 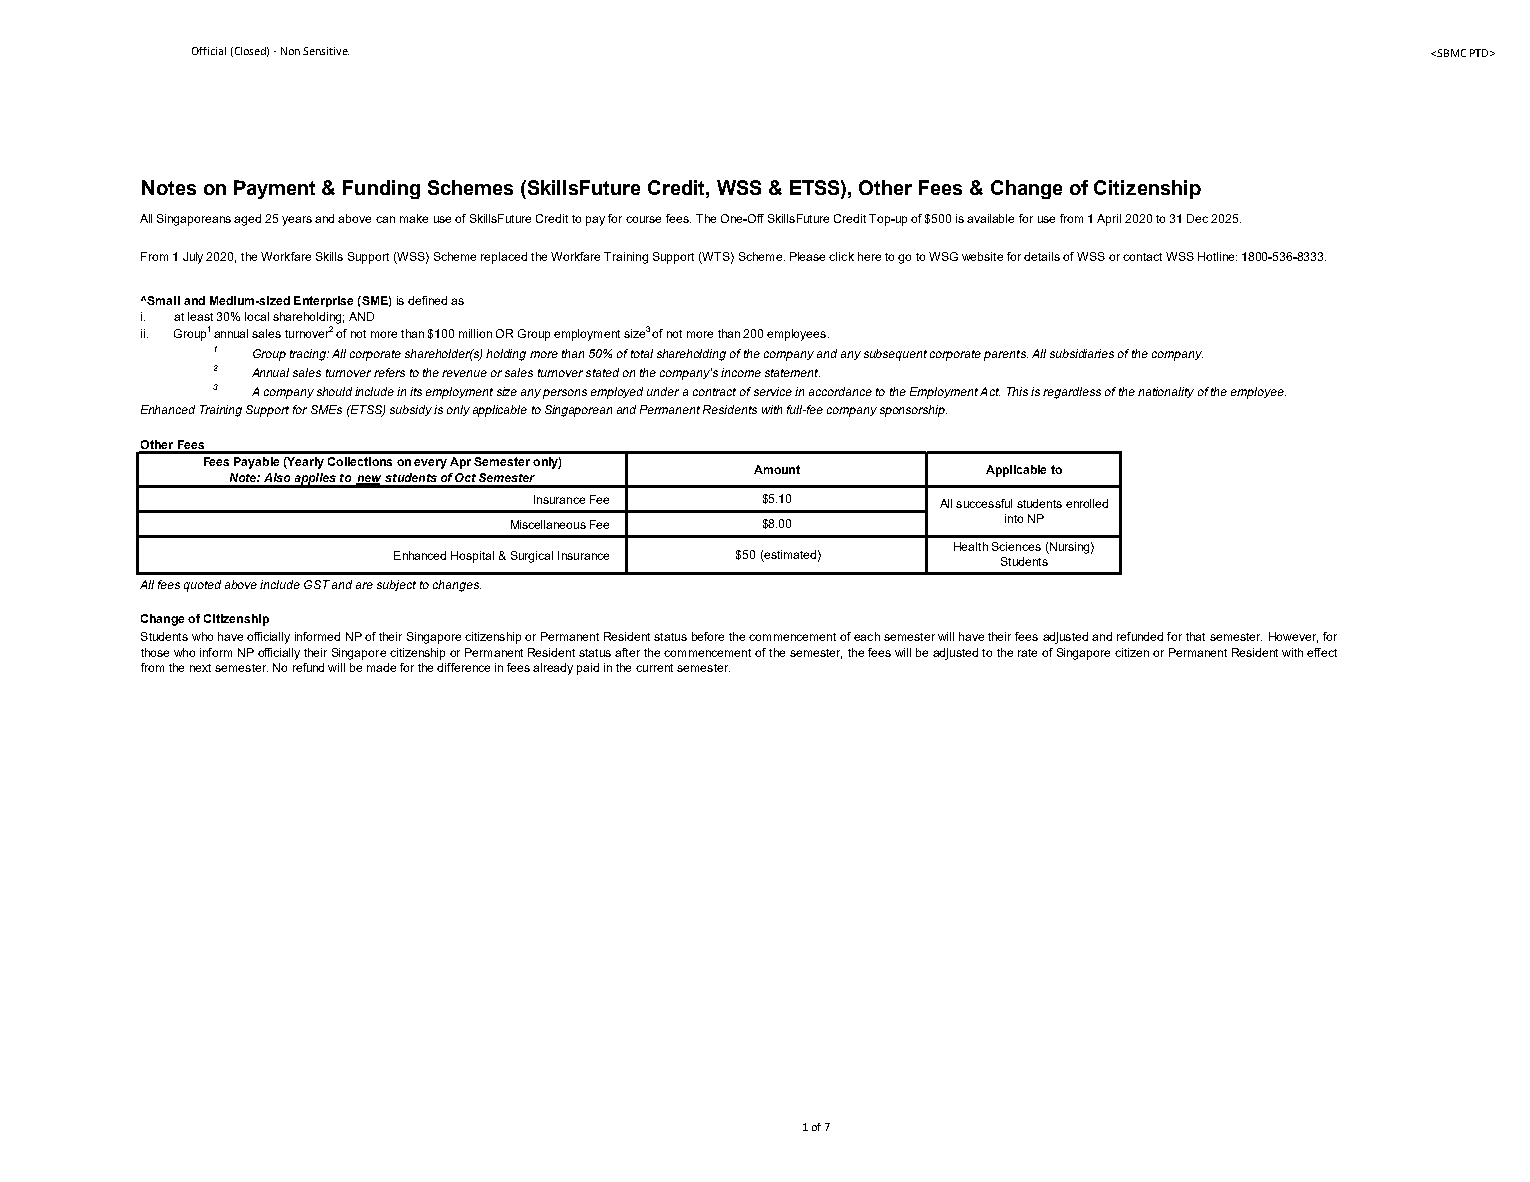 I want to click on Amount, so click(x=777, y=469).
